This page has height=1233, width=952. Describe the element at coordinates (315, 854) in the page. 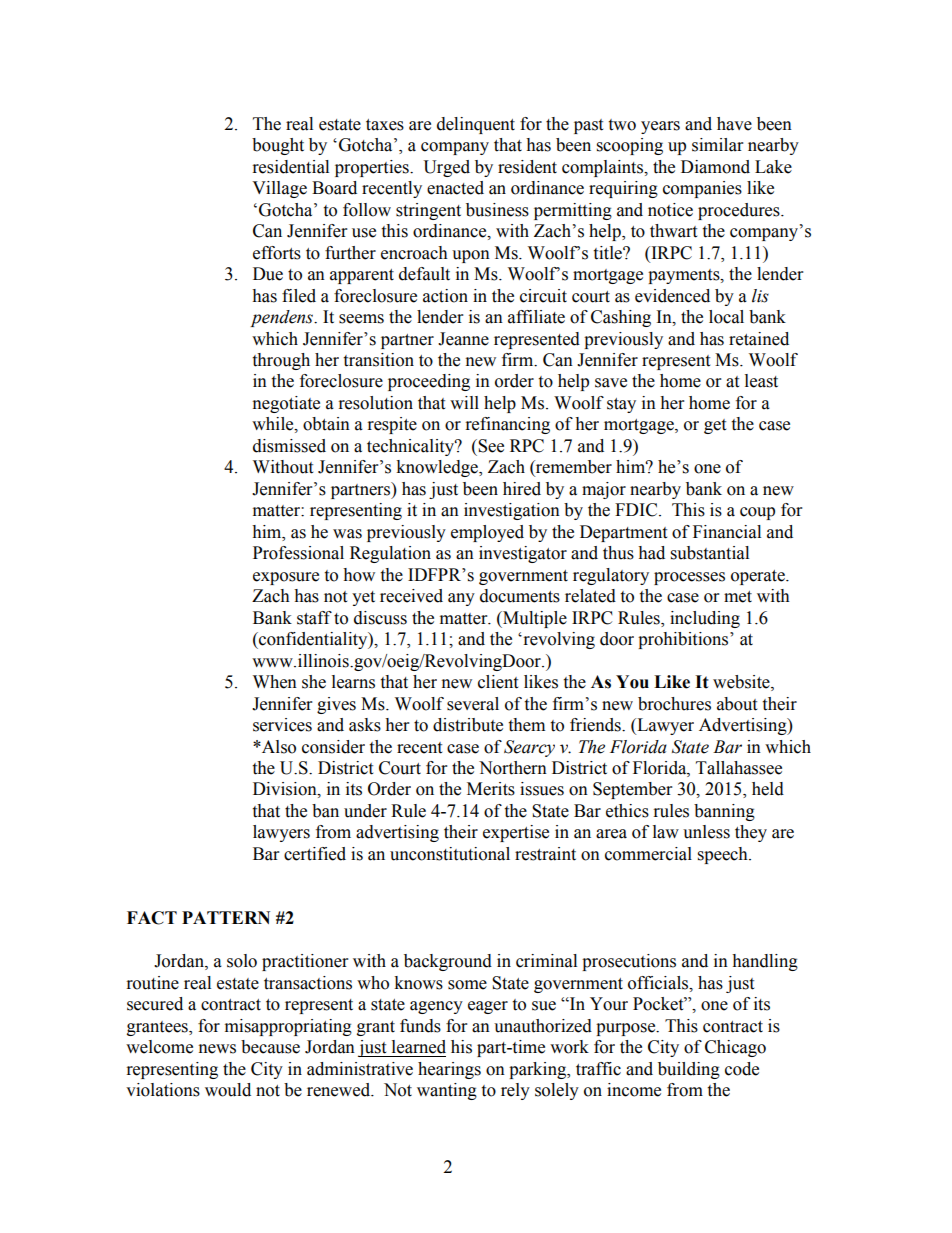

I see `certified` at that location.
